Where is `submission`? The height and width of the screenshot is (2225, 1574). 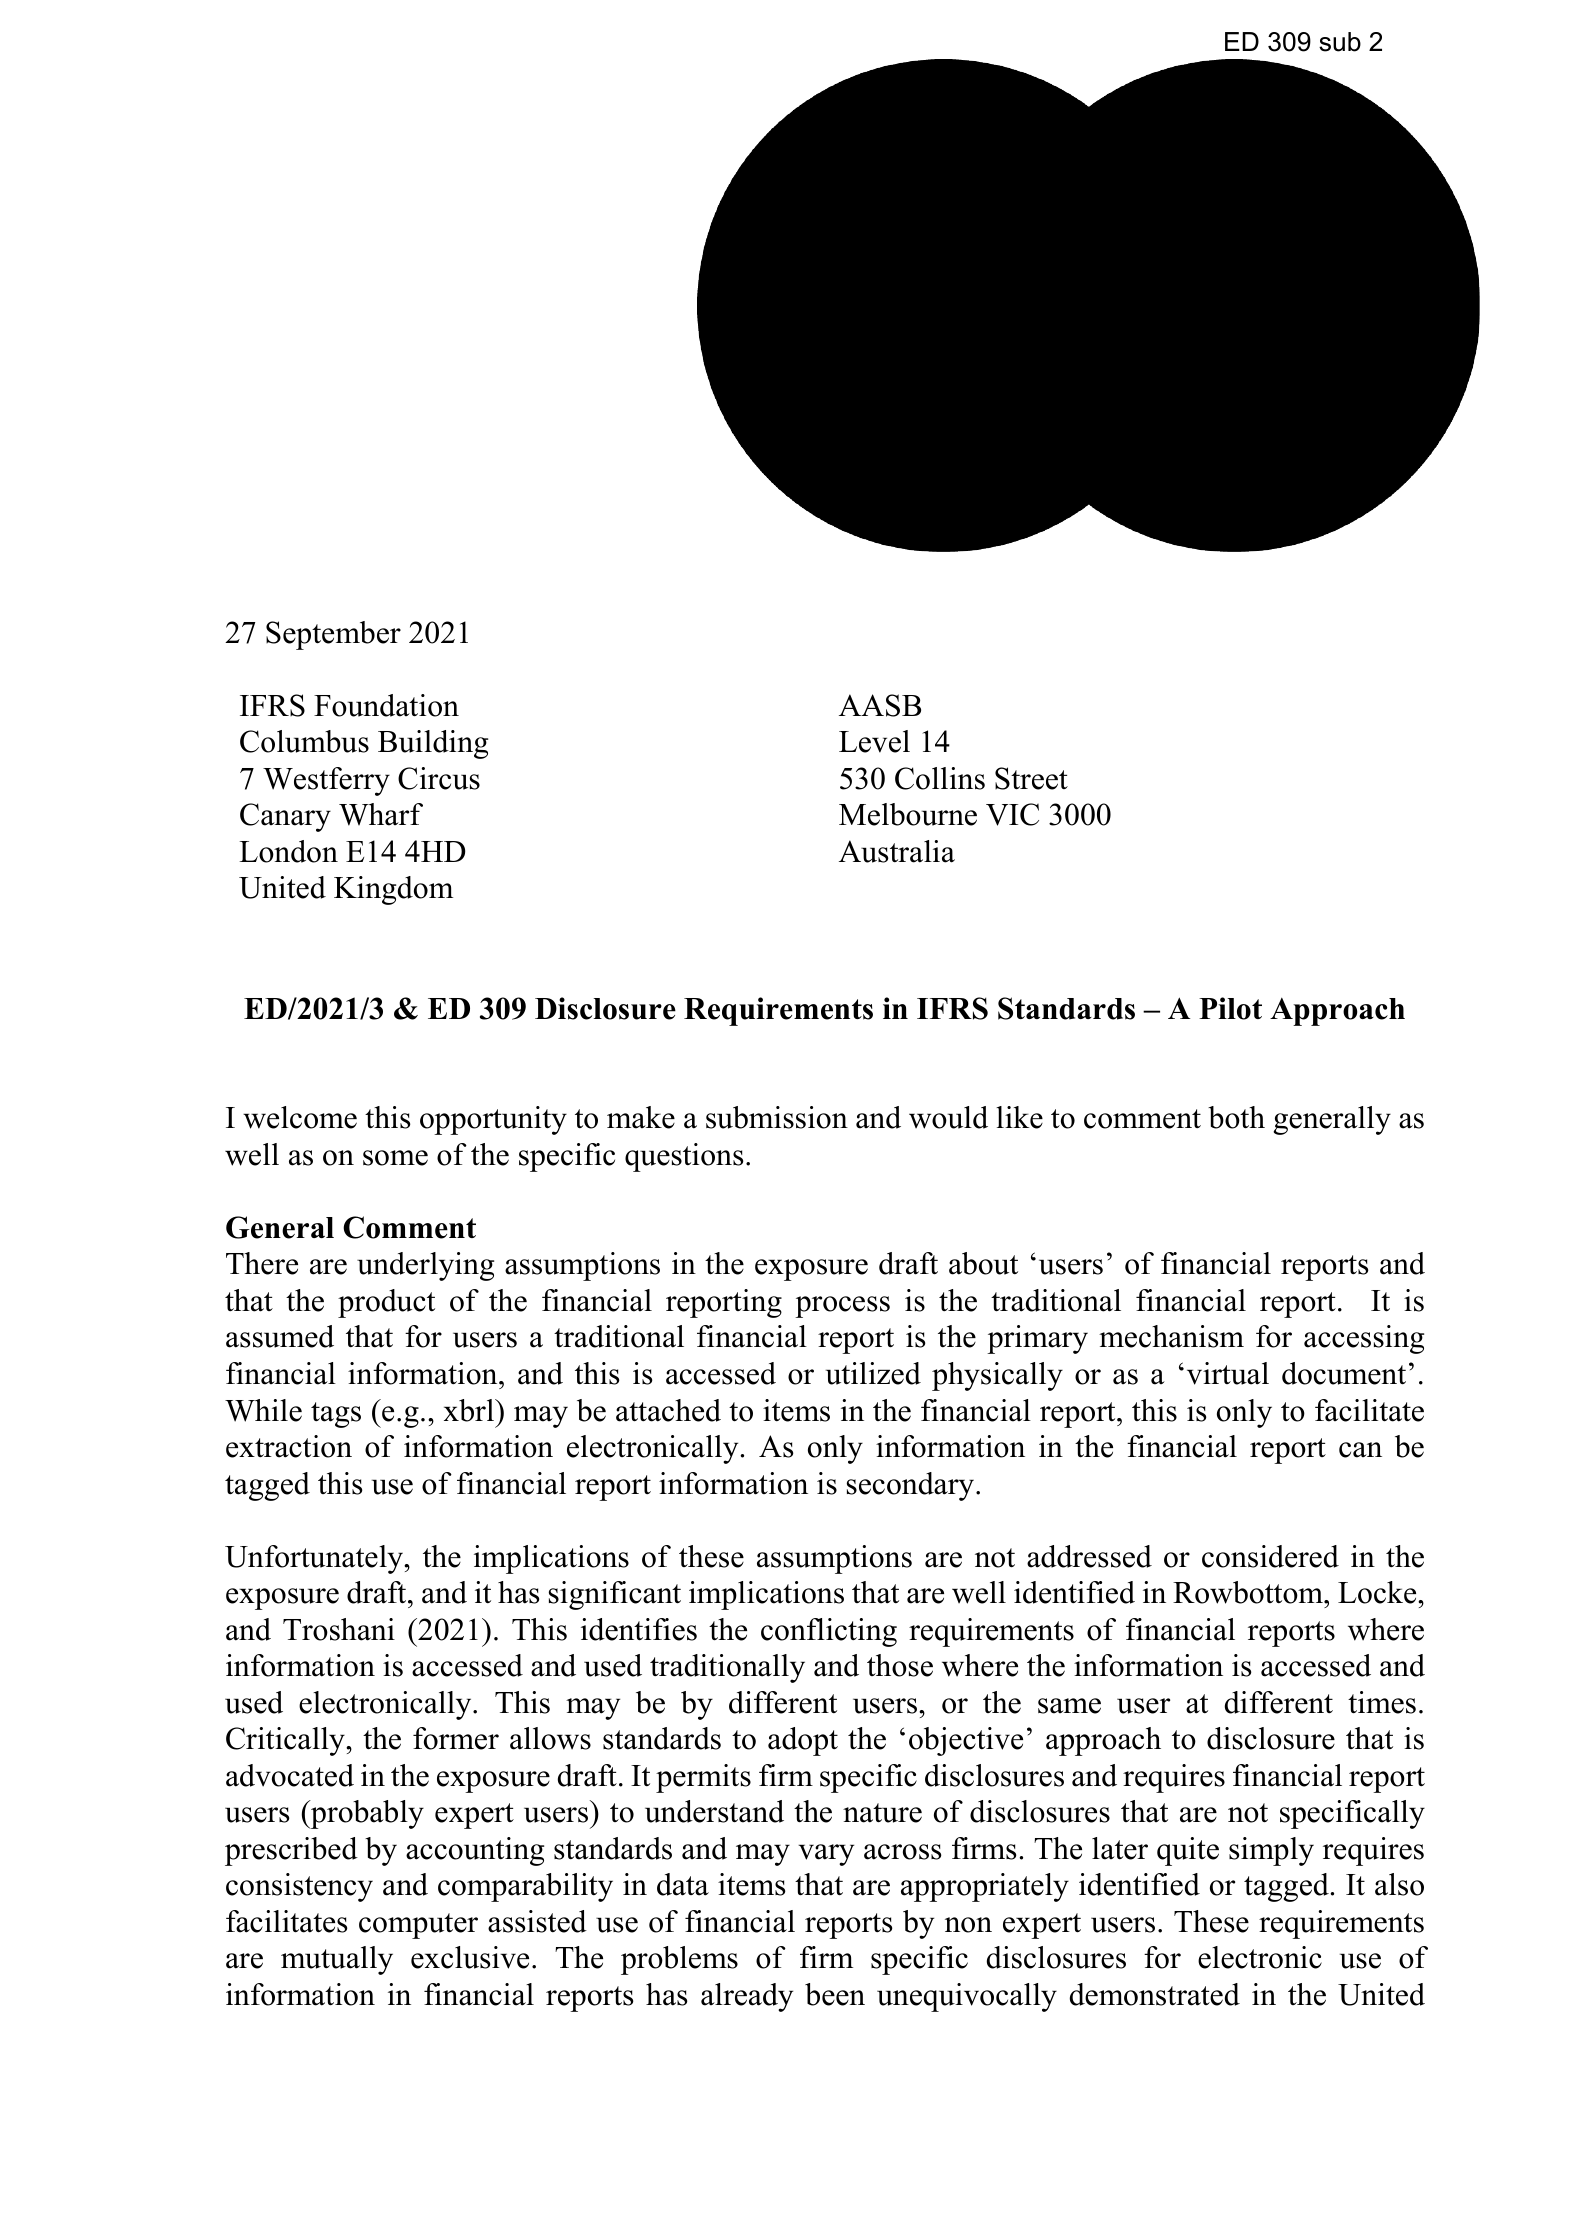 submission is located at coordinates (777, 1117).
